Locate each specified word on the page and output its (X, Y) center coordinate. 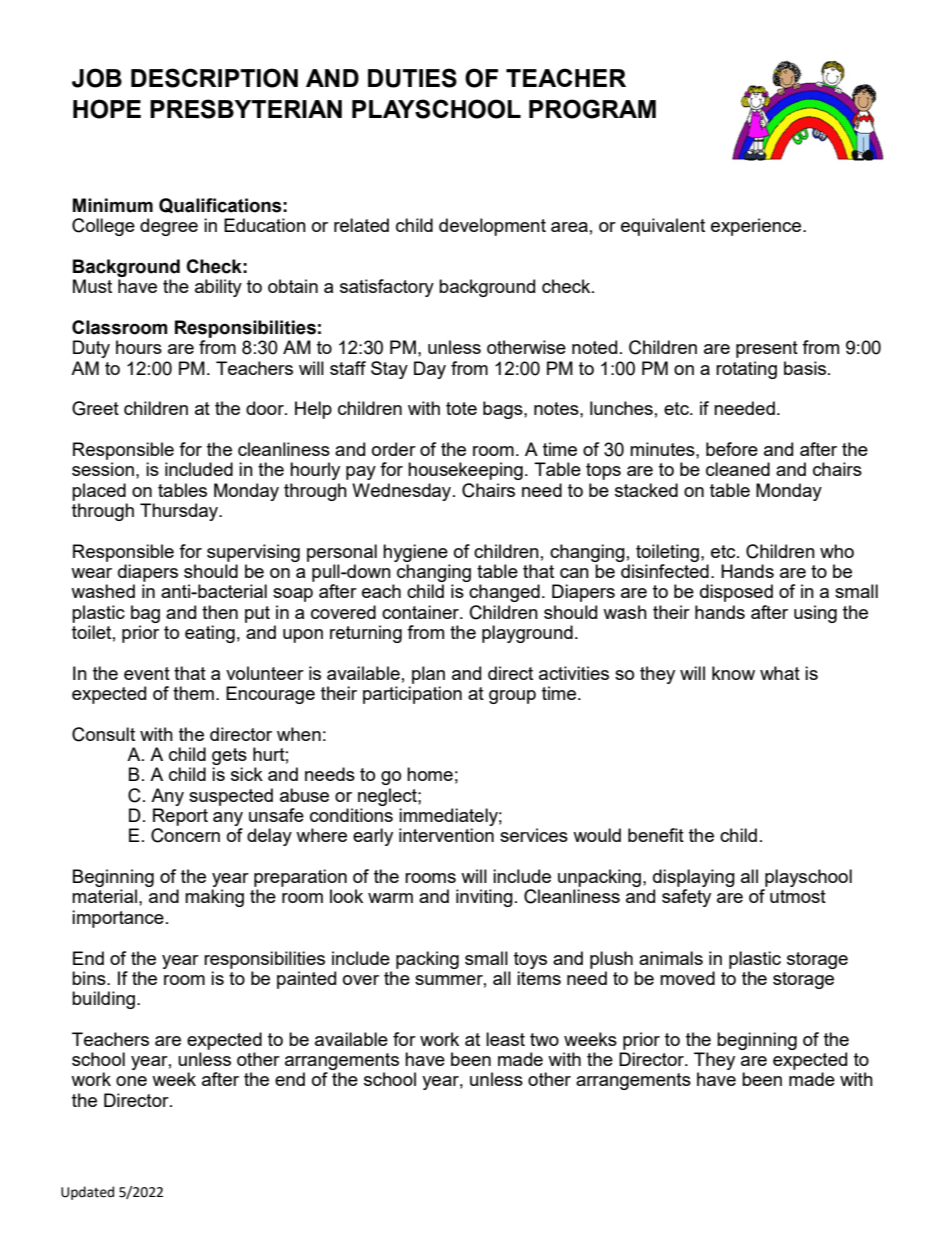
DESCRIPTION (214, 78)
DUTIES (412, 78)
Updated (87, 1193)
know (733, 673)
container (421, 612)
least (505, 1039)
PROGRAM (592, 109)
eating (210, 634)
